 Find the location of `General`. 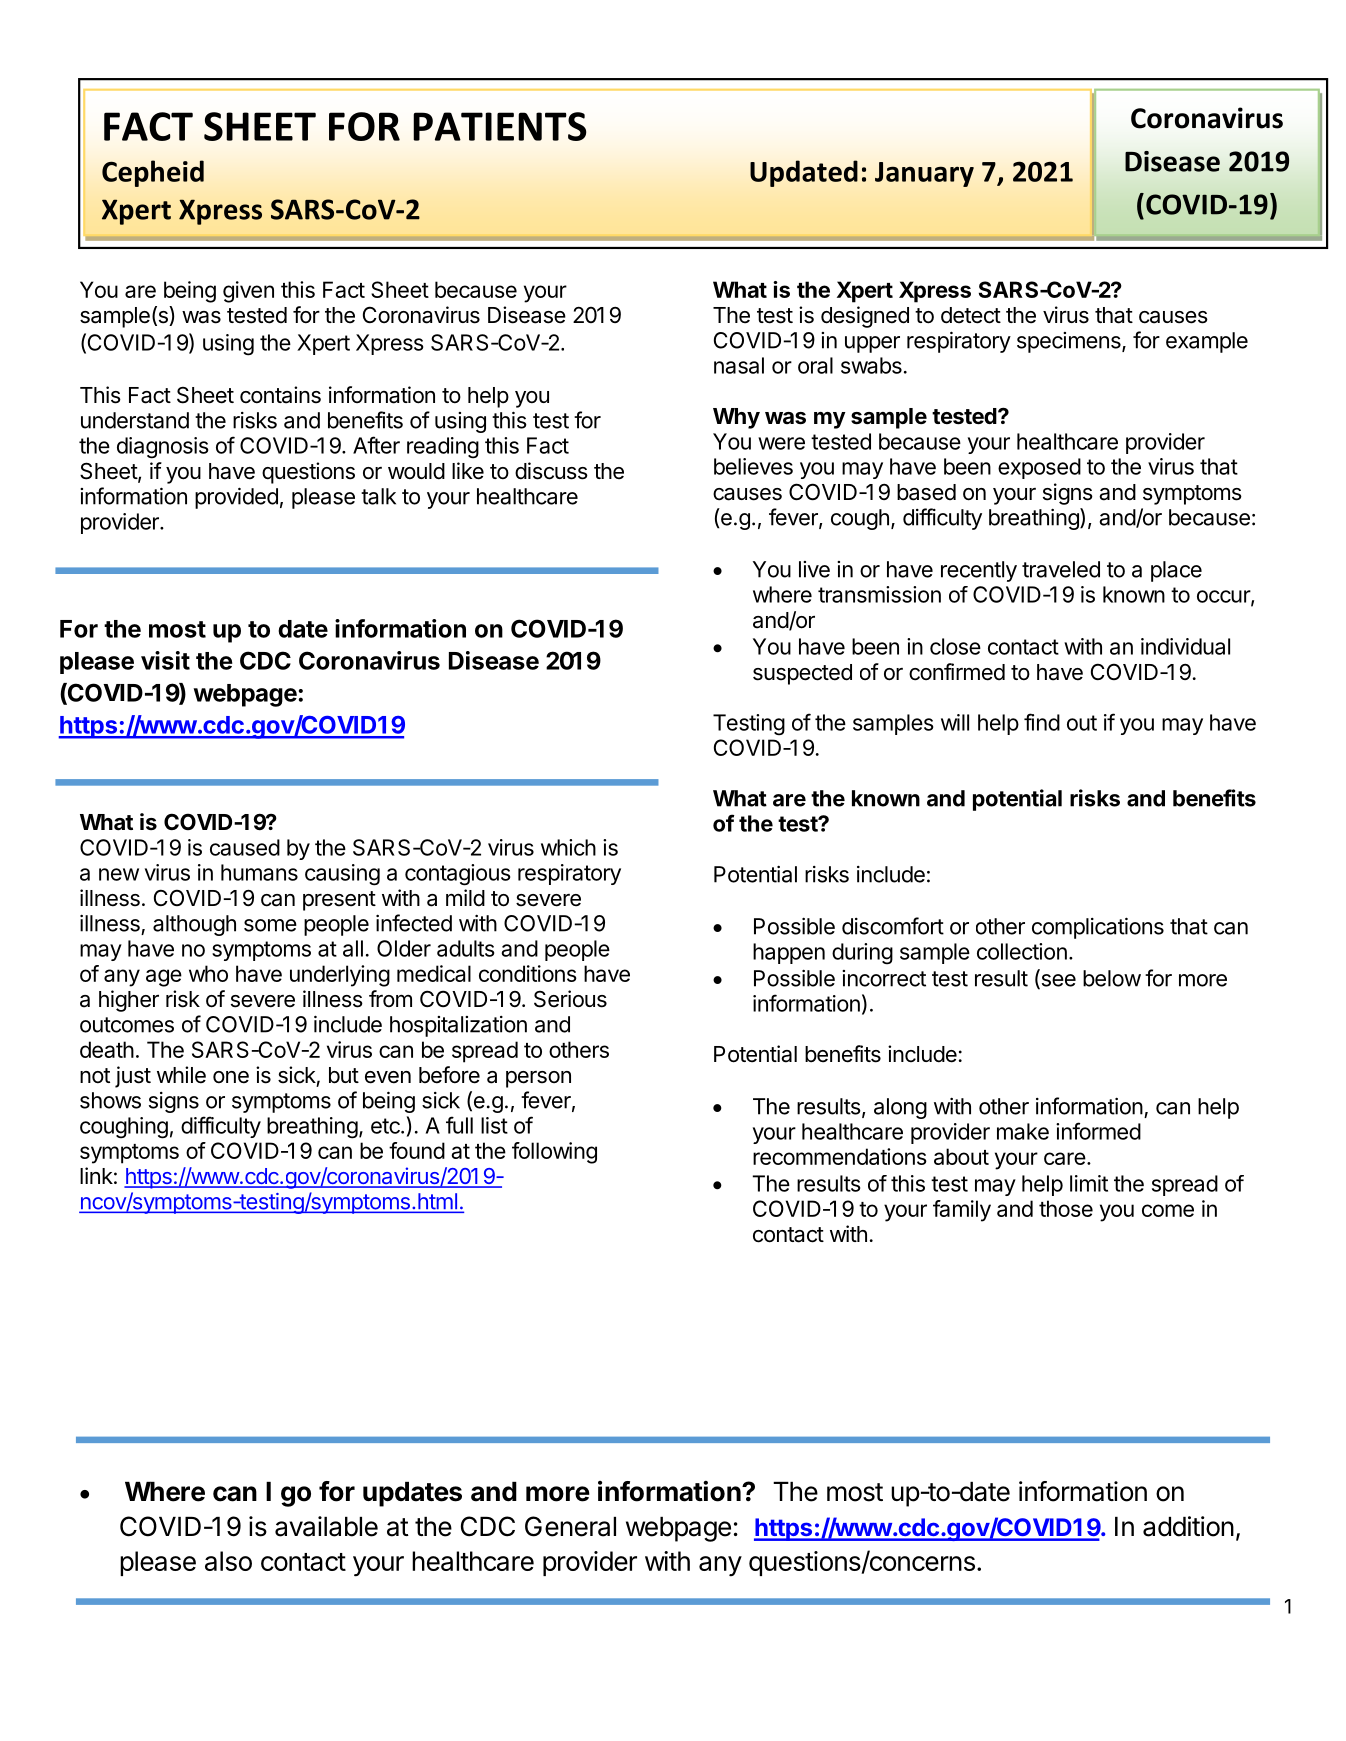

General is located at coordinates (570, 1526).
